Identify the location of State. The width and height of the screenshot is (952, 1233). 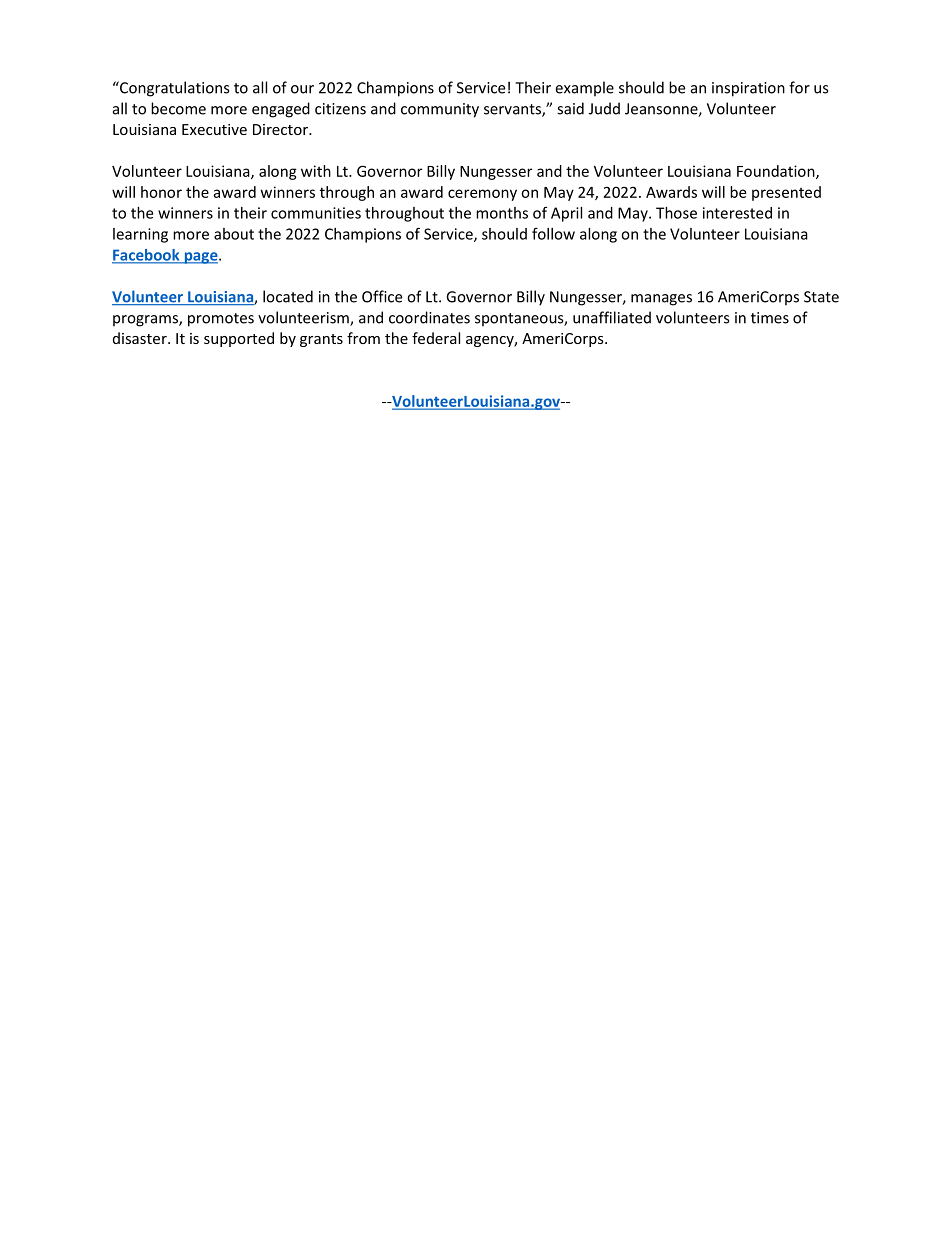
(821, 297).
